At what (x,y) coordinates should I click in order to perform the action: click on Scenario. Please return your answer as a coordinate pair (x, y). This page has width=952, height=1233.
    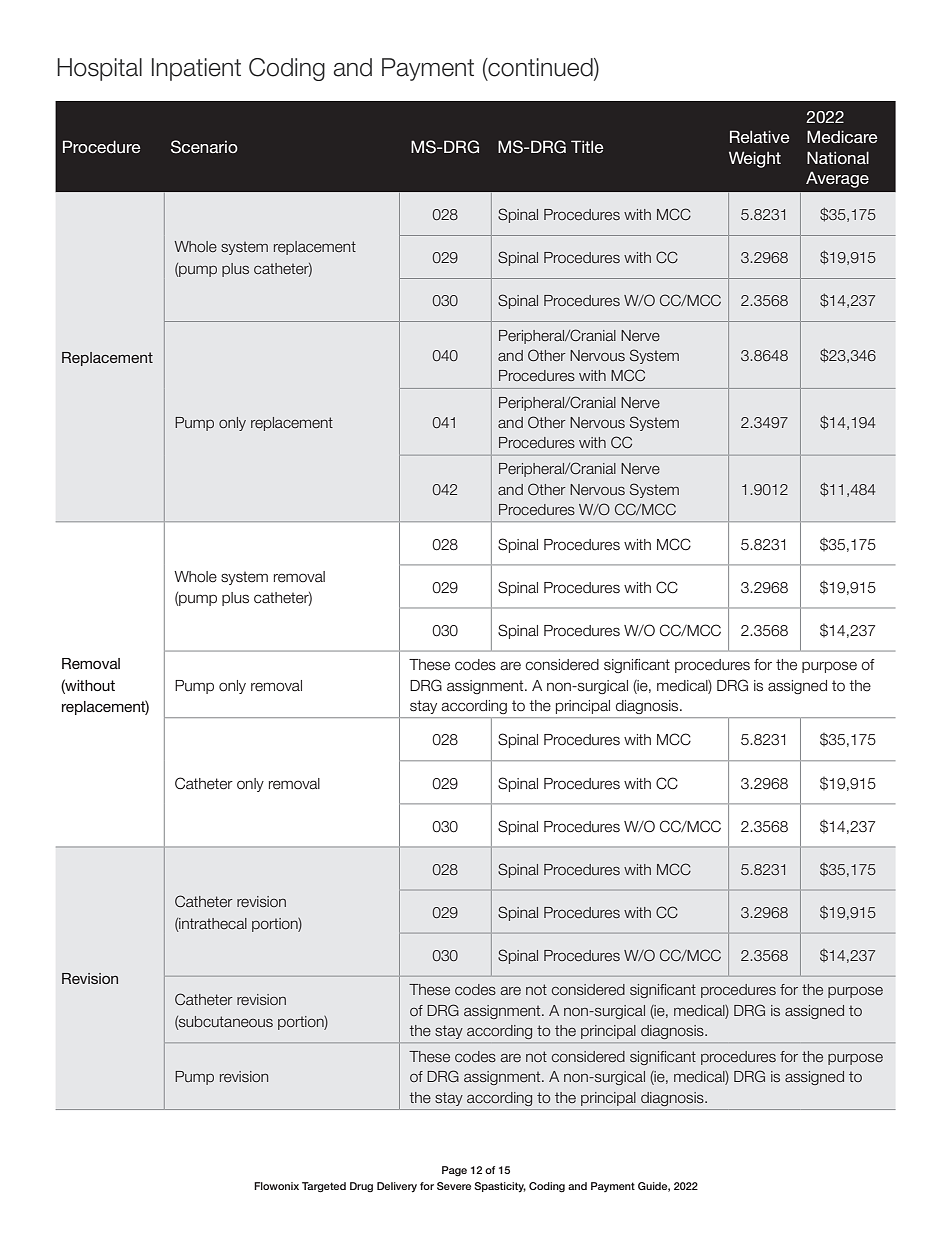
    Looking at the image, I should click on (204, 147).
